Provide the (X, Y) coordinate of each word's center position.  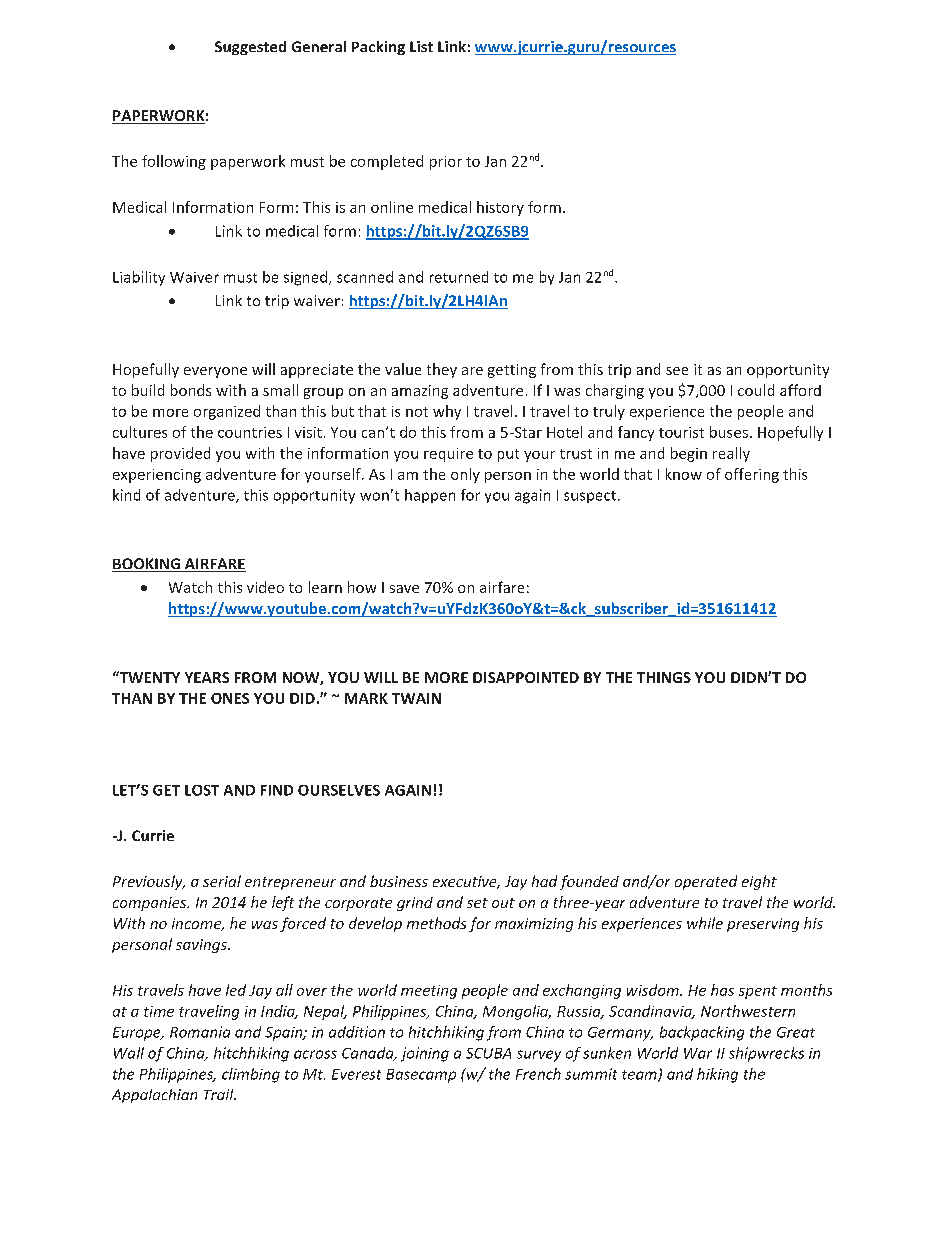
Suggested (250, 48)
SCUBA (488, 1053)
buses (729, 432)
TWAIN (416, 698)
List (421, 46)
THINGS (664, 677)
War (698, 1053)
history (500, 208)
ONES (230, 698)
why (447, 412)
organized (227, 412)
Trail (220, 1094)
